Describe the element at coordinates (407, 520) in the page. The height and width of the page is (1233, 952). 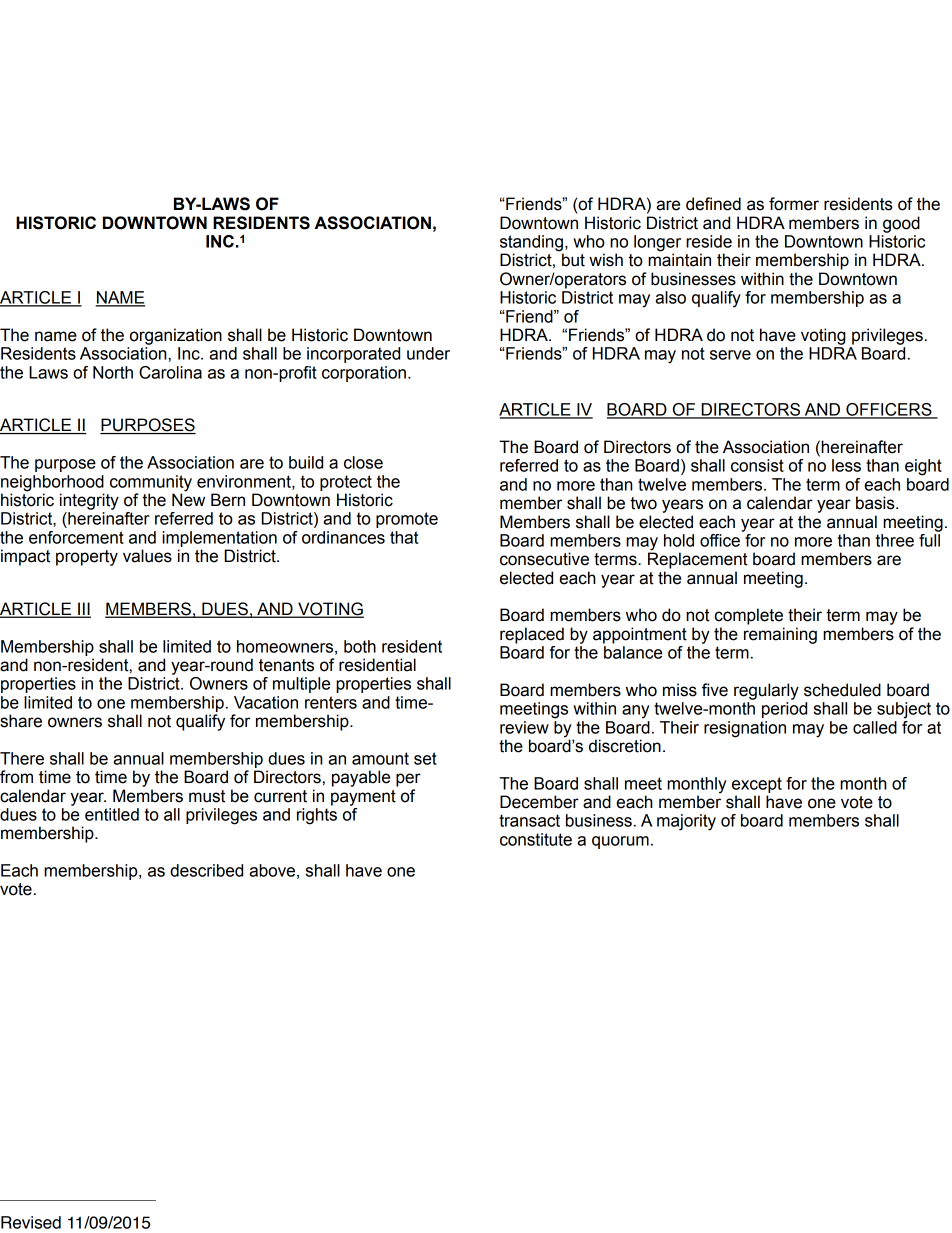
I see `promote` at that location.
